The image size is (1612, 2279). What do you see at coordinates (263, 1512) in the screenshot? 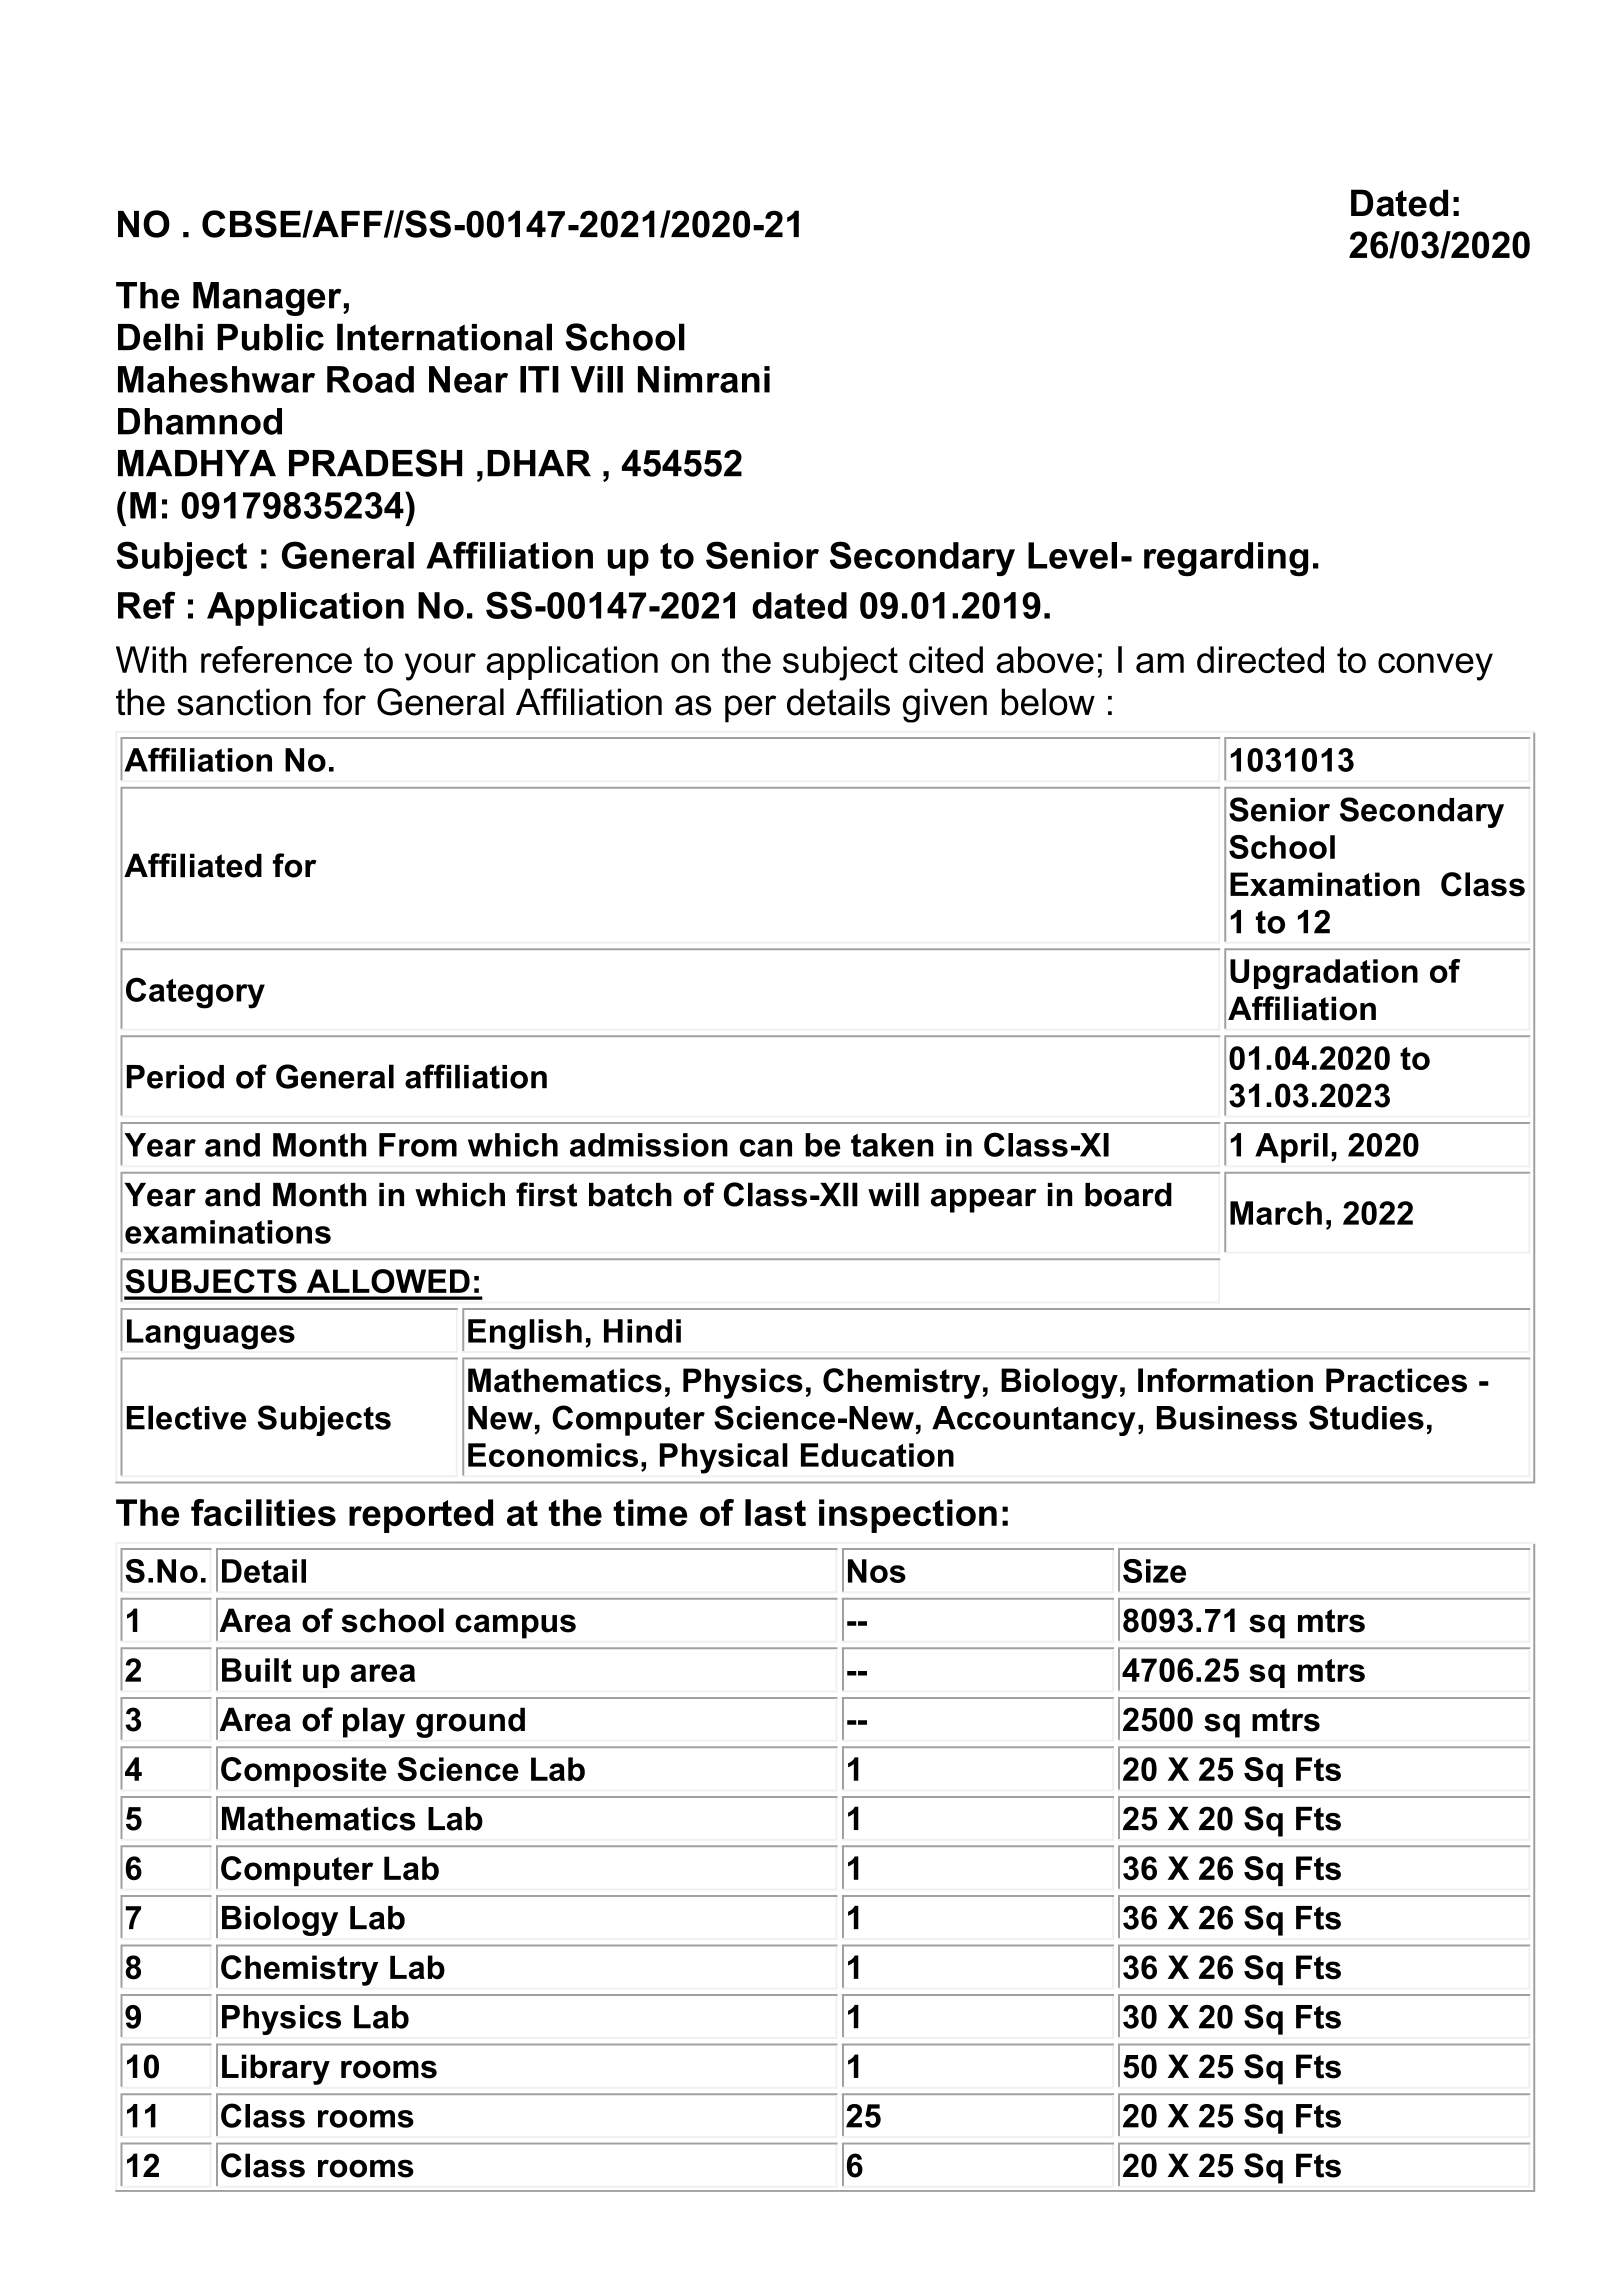
I see `facilities` at bounding box center [263, 1512].
